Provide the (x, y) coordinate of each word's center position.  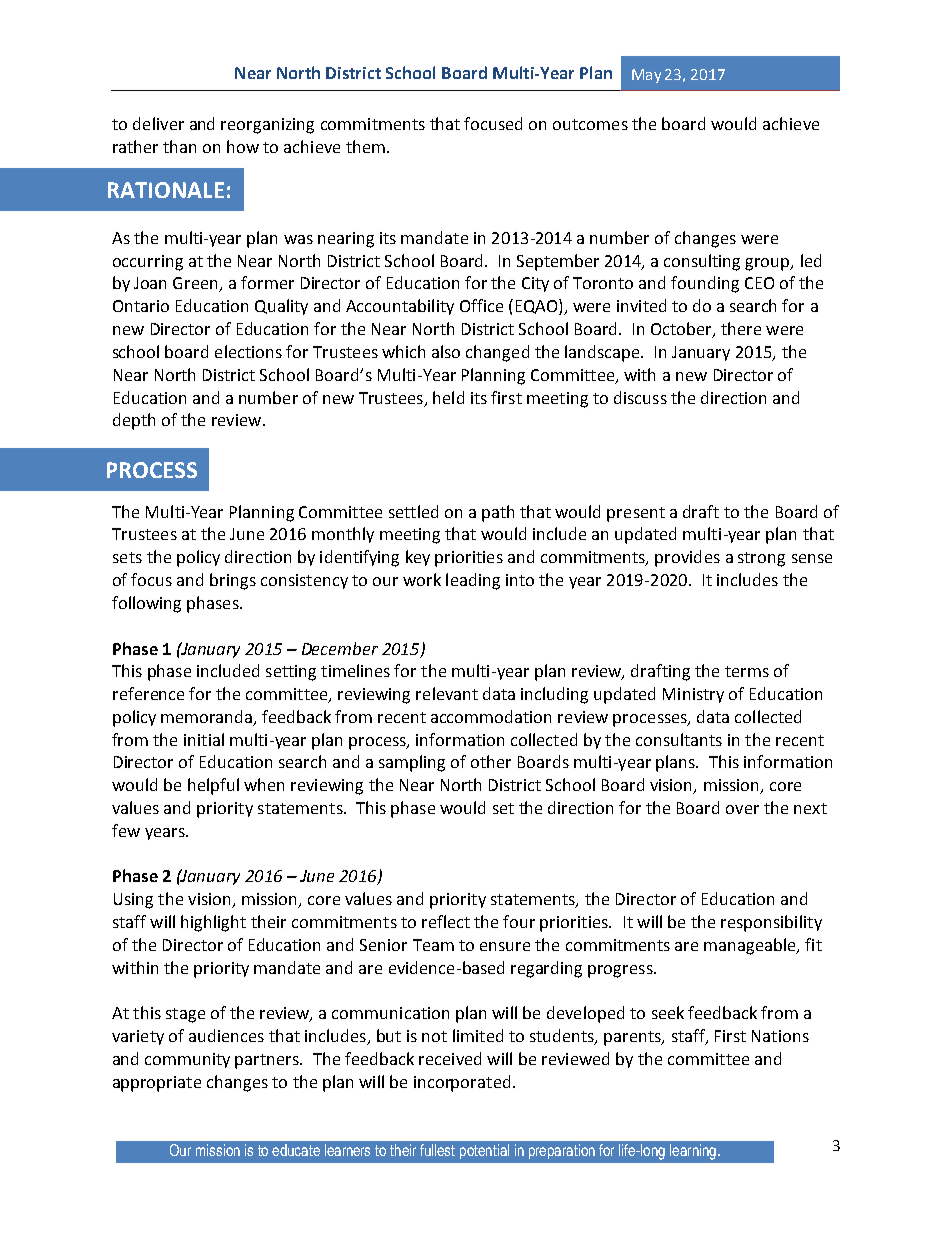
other (491, 761)
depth (134, 421)
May (646, 76)
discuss (640, 397)
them (365, 146)
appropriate (157, 1084)
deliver (158, 123)
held (448, 397)
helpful (213, 786)
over (742, 809)
